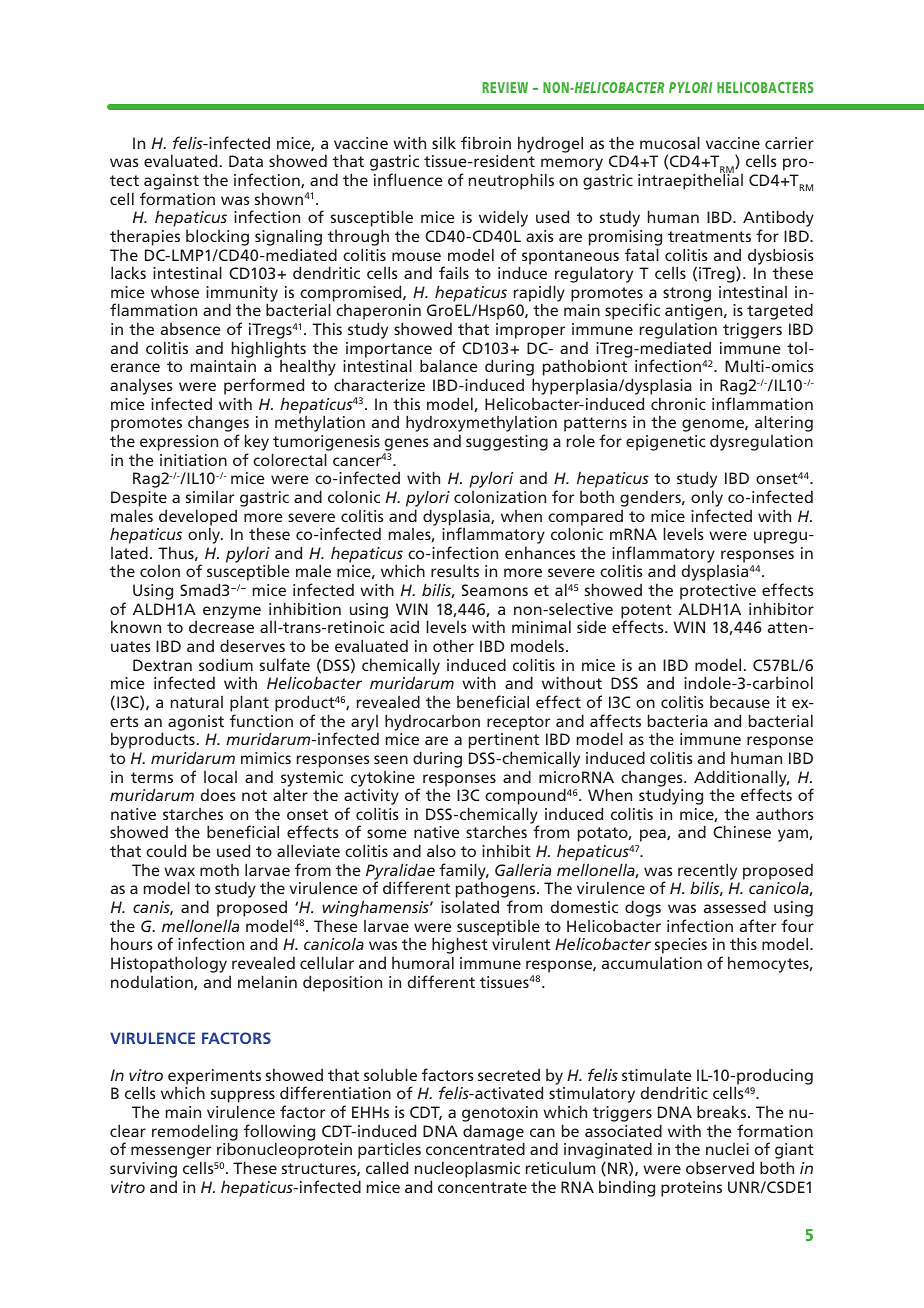 This screenshot has width=924, height=1308. I want to click on decrease, so click(221, 627).
